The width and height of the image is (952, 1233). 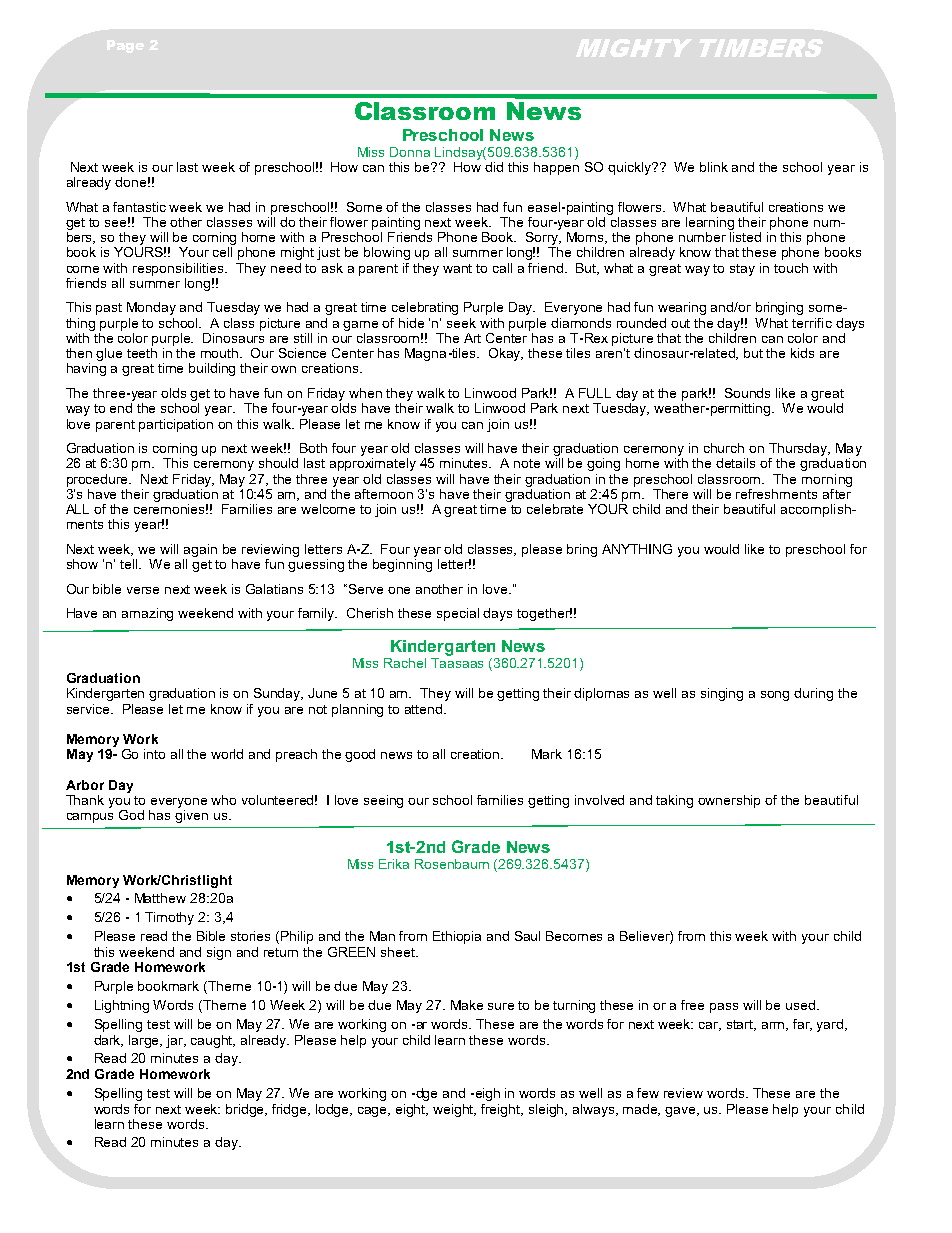 I want to click on fantastic, so click(x=139, y=207).
